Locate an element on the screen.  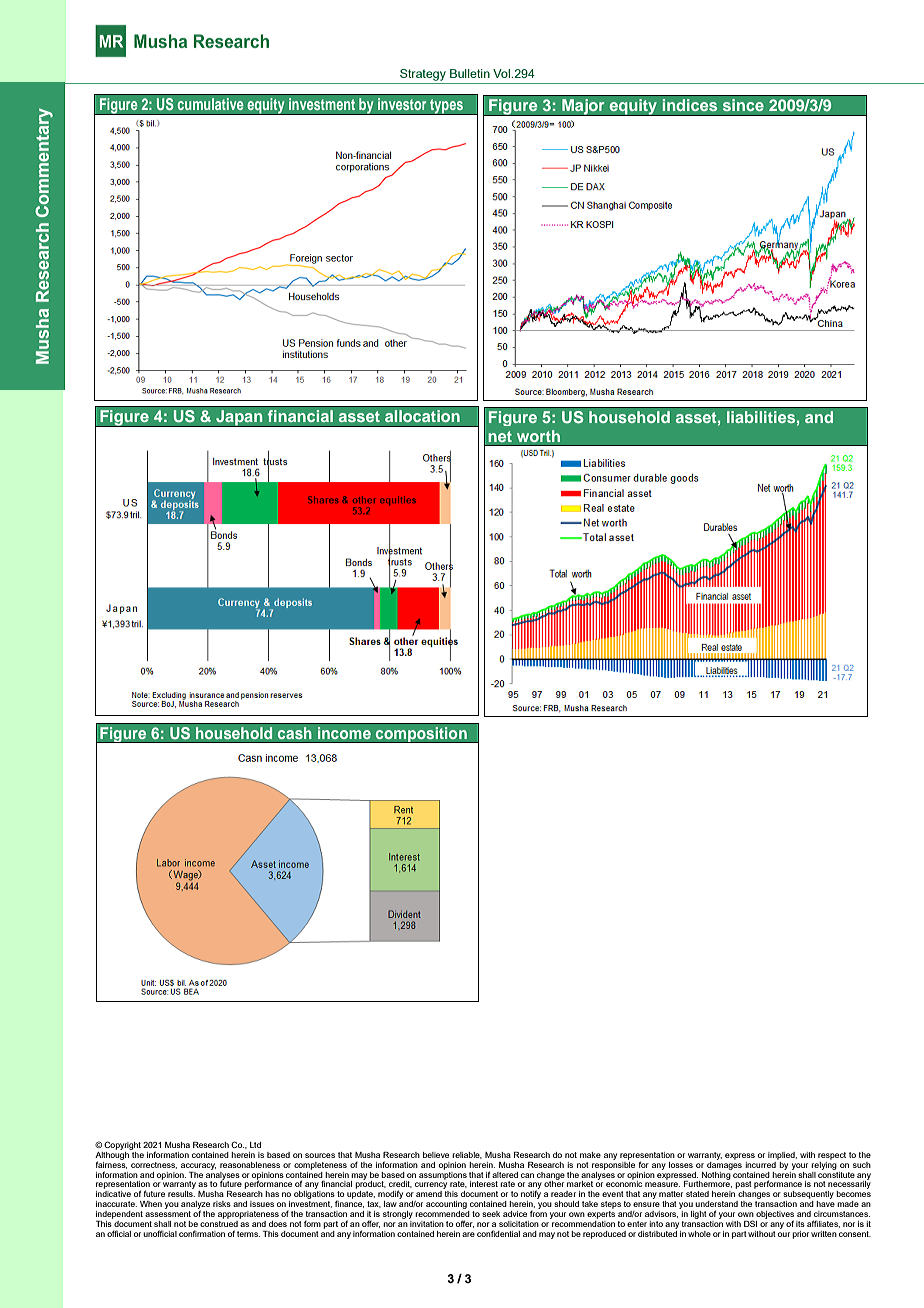
Ltd is located at coordinates (255, 1145).
